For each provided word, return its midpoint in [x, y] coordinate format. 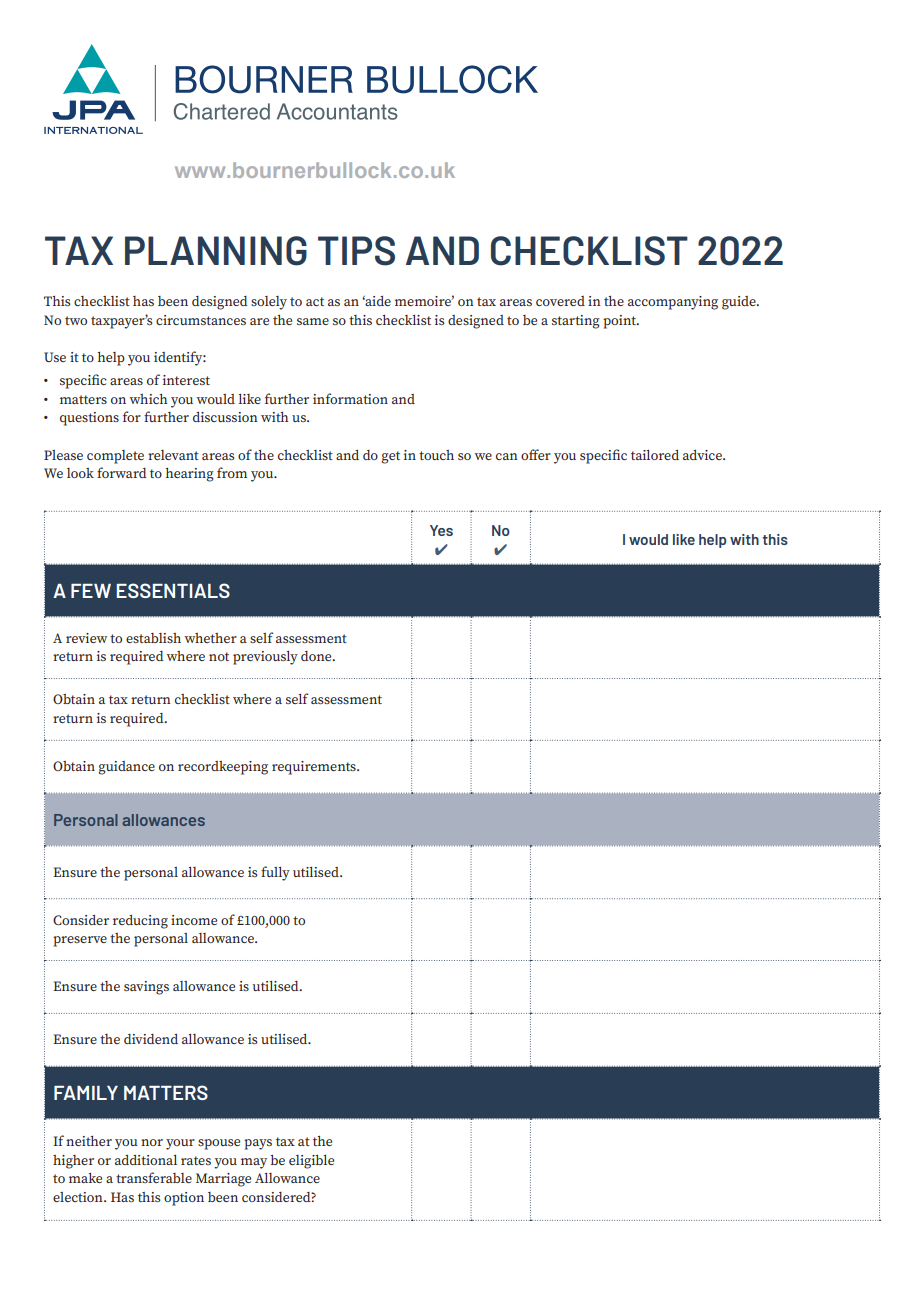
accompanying [673, 303]
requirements [315, 768]
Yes [441, 530]
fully [275, 873]
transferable [154, 1177]
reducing [140, 922]
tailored [655, 455]
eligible [311, 1162]
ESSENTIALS [173, 590]
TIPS [356, 251]
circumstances [201, 320]
